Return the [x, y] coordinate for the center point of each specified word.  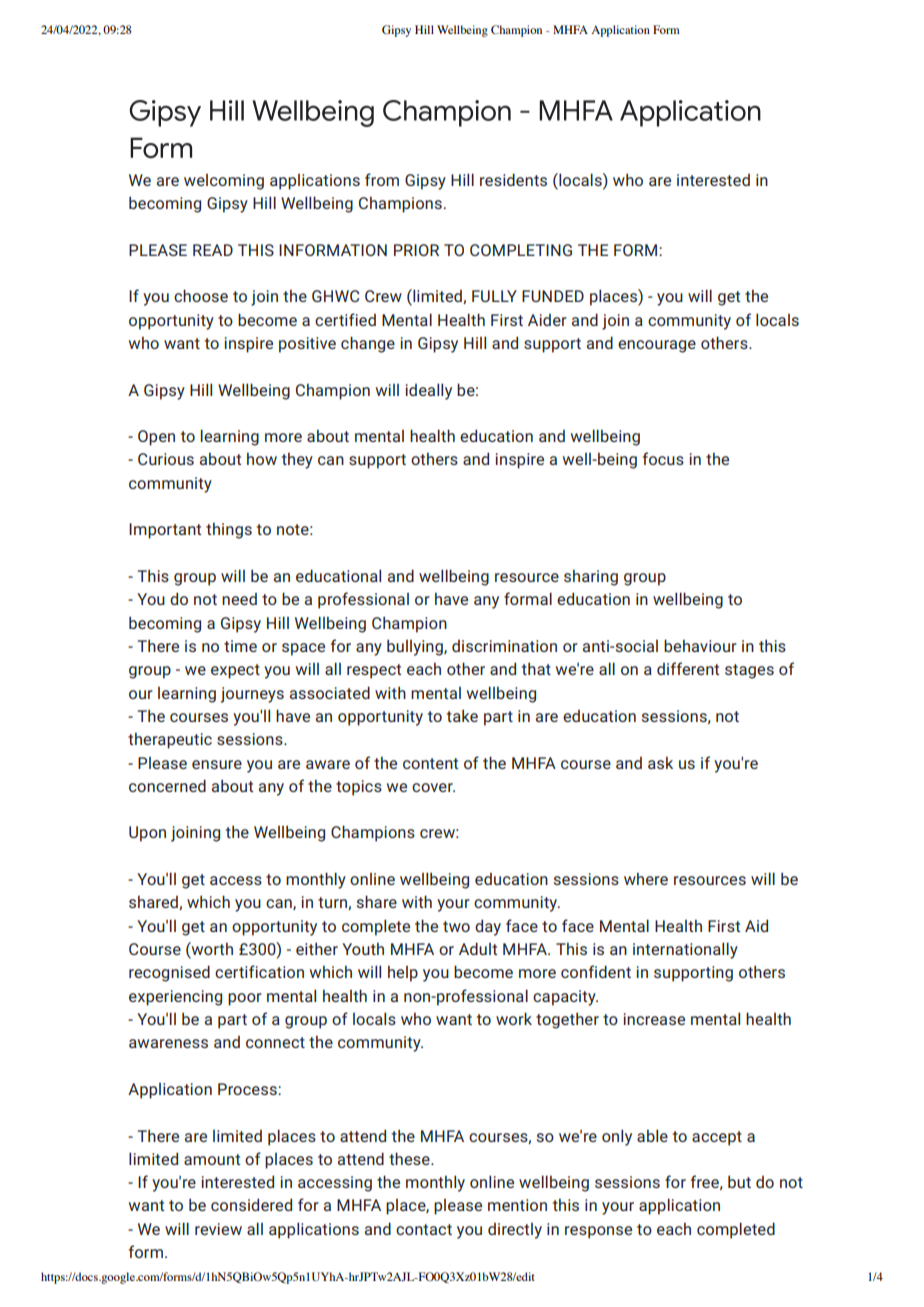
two [456, 926]
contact [424, 1229]
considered [251, 1204]
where [646, 878]
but [739, 1181]
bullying [416, 647]
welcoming [224, 182]
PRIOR [416, 250]
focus [663, 458]
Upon [147, 834]
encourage [657, 346]
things [229, 530]
